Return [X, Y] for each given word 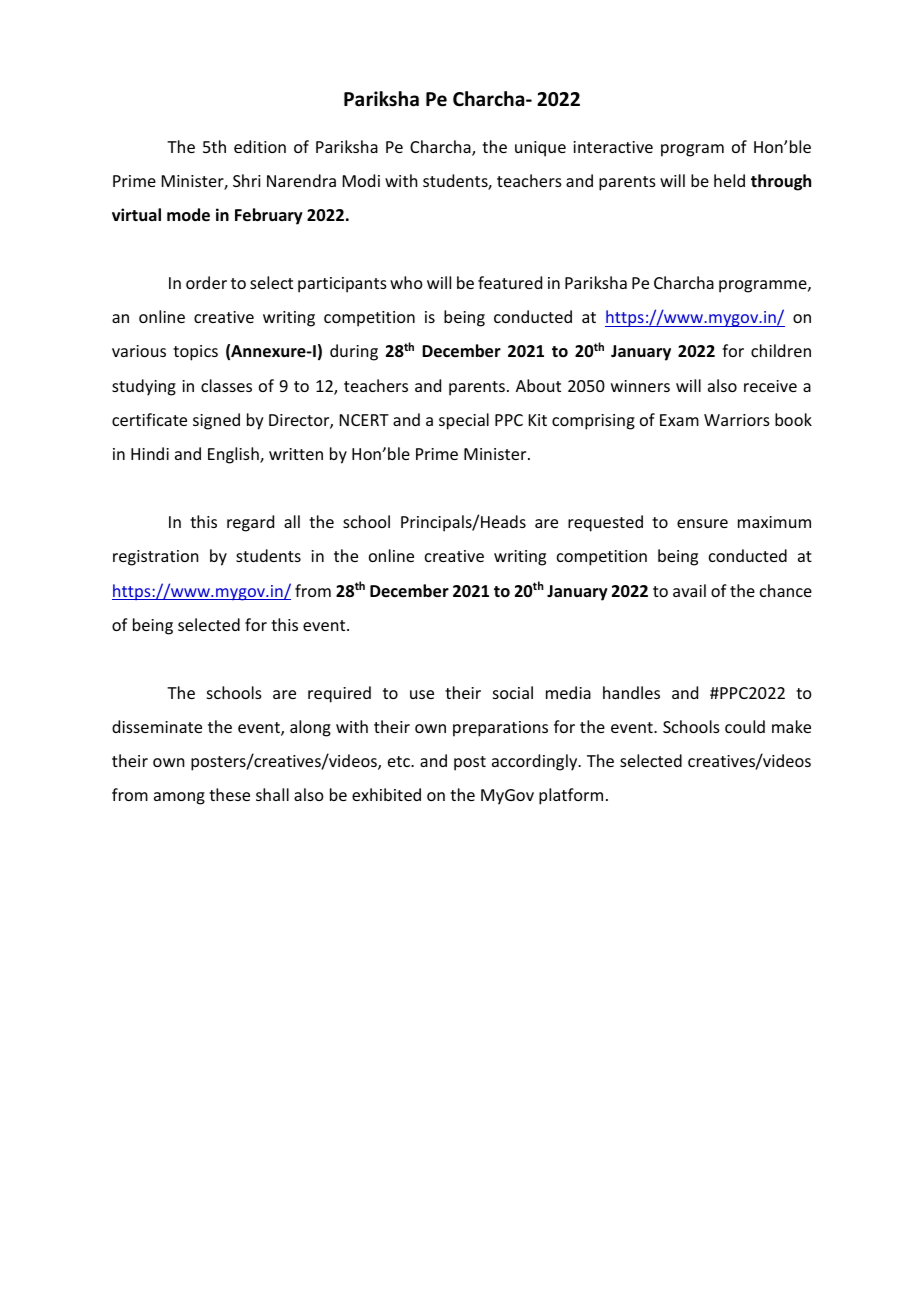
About [538, 385]
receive [770, 386]
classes [226, 385]
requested [605, 523]
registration [155, 558]
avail [689, 590]
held [729, 180]
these [229, 794]
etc [400, 761]
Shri [247, 180]
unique [540, 149]
